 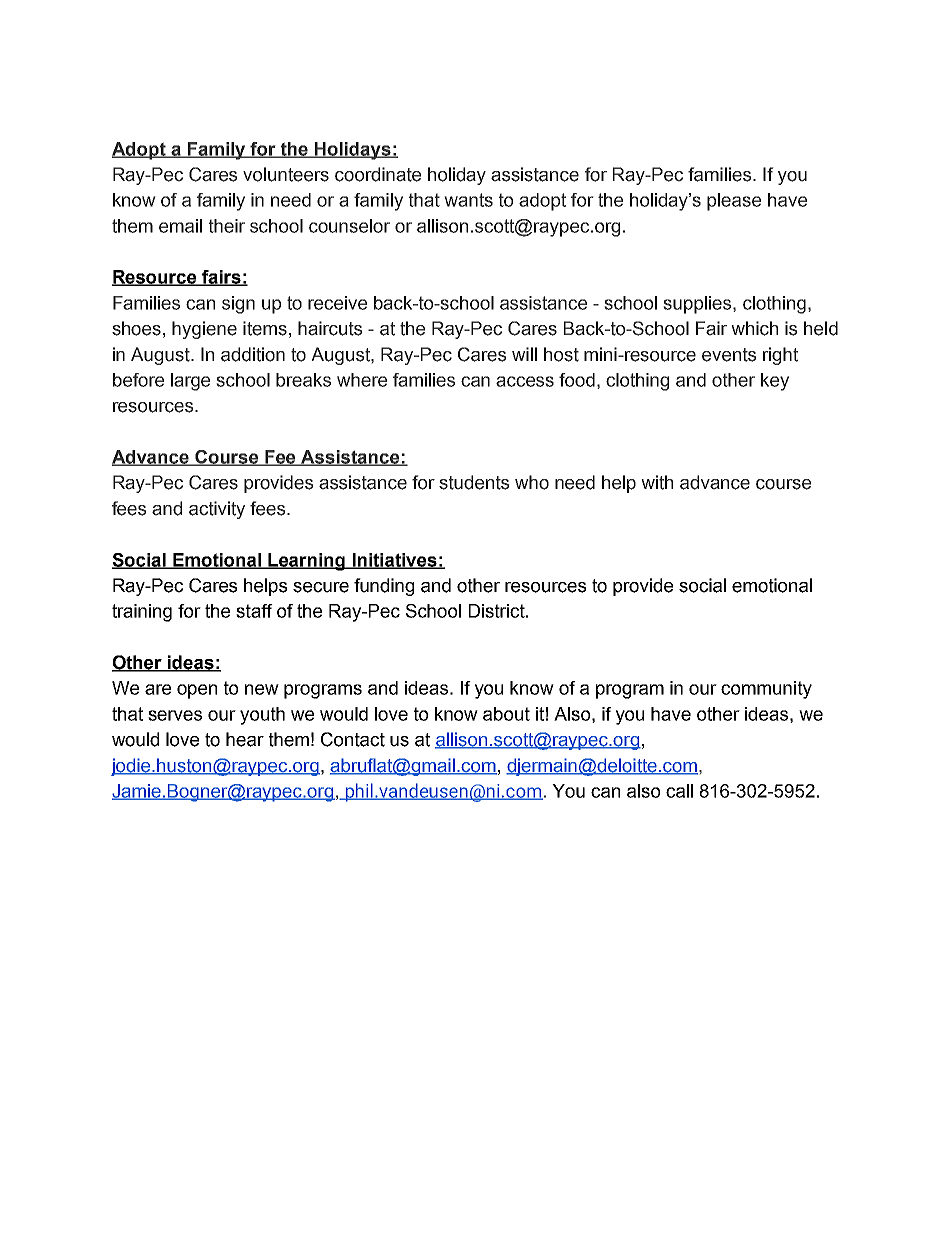 I want to click on large, so click(x=190, y=382).
